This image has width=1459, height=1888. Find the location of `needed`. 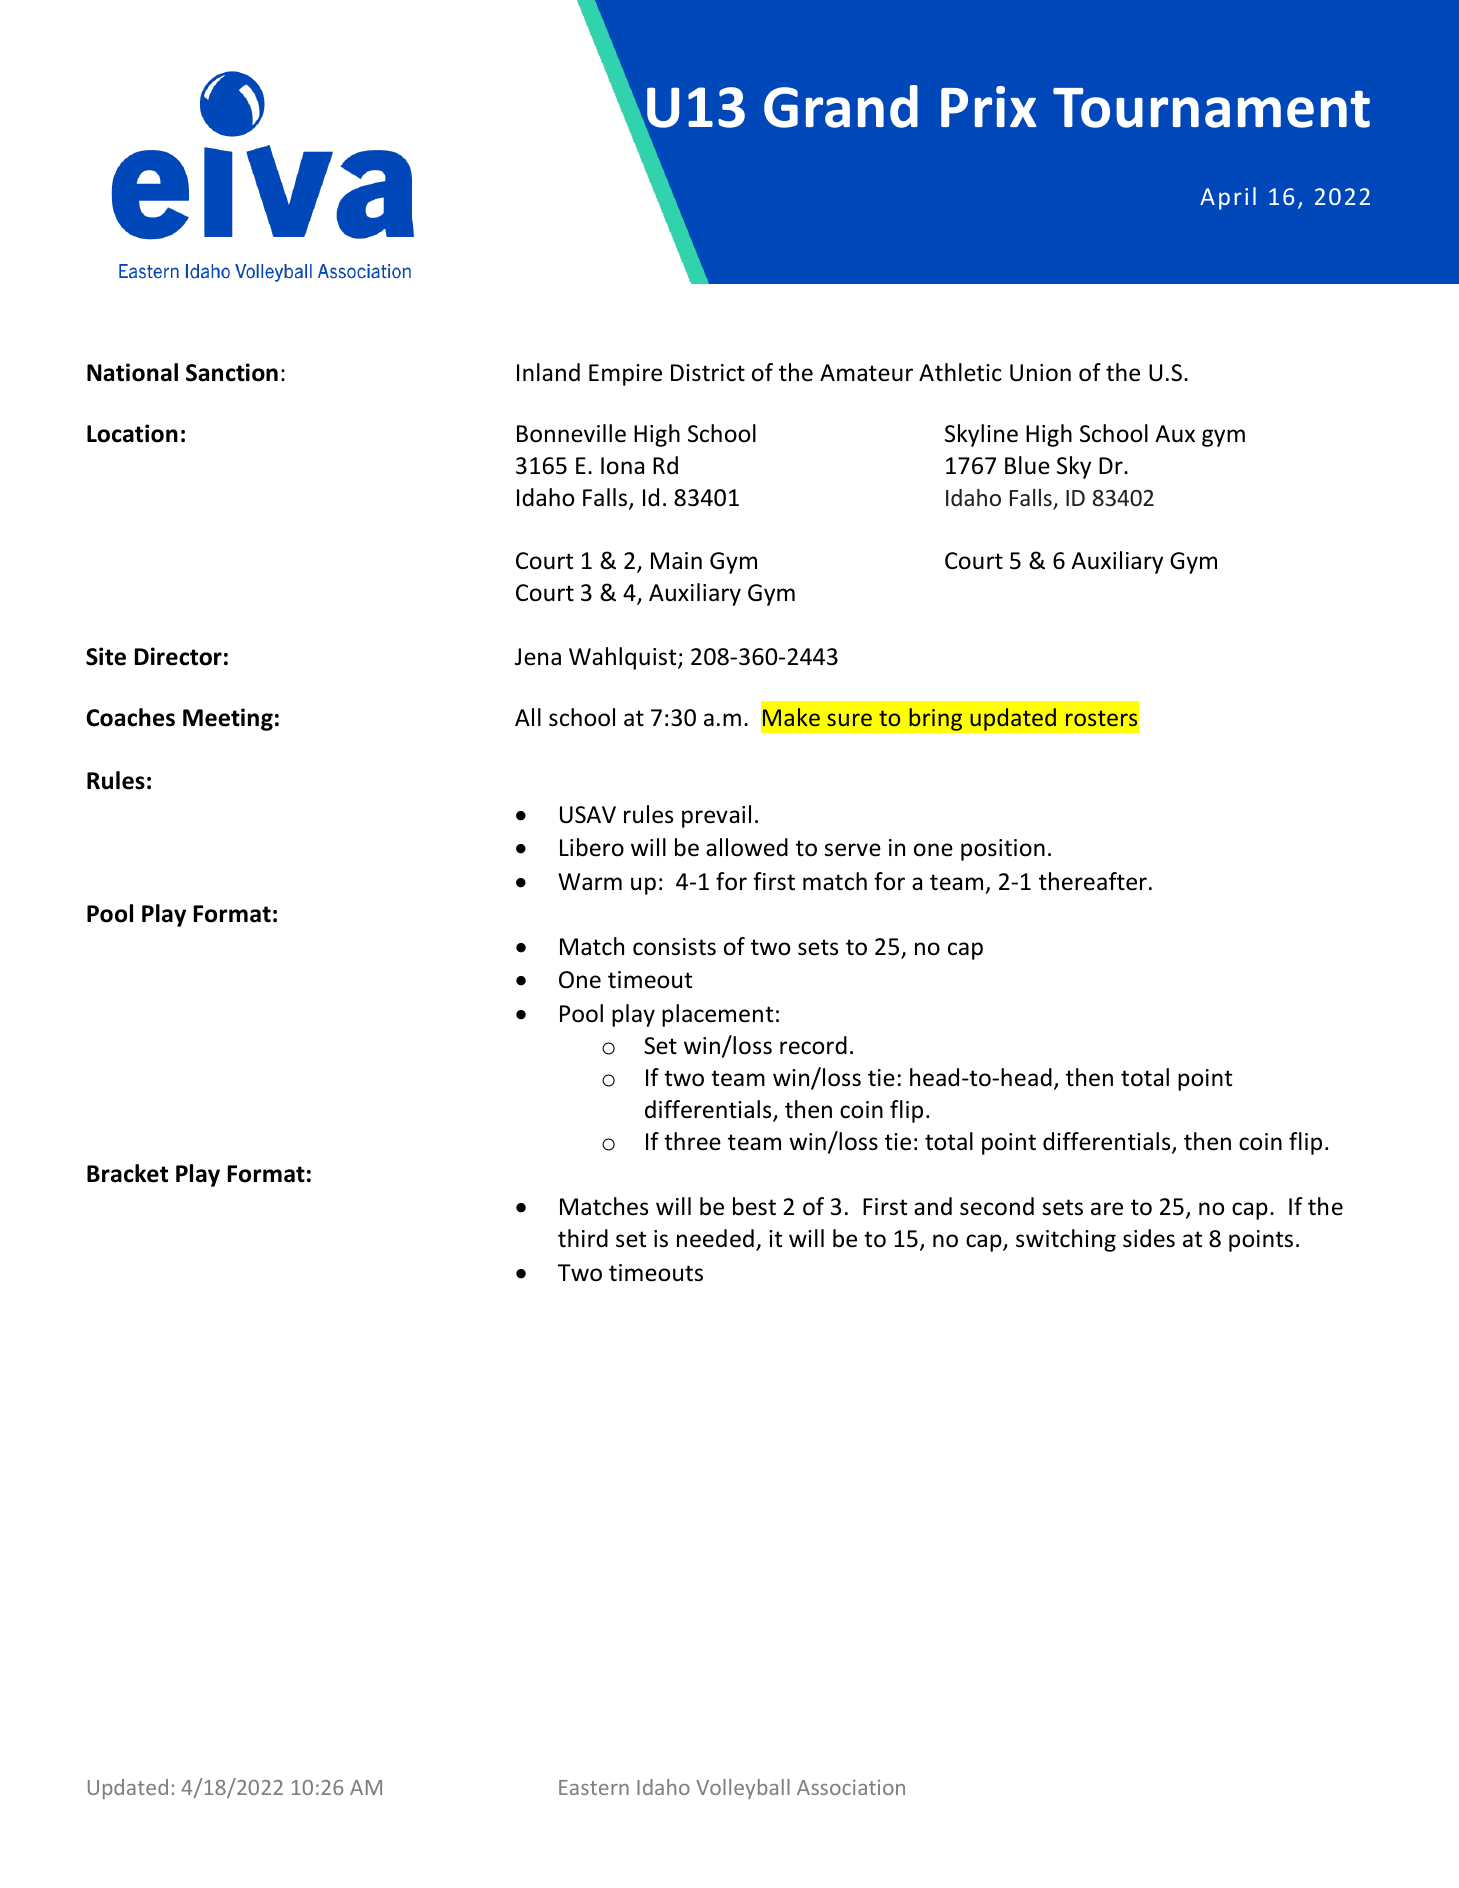

needed is located at coordinates (715, 1238).
